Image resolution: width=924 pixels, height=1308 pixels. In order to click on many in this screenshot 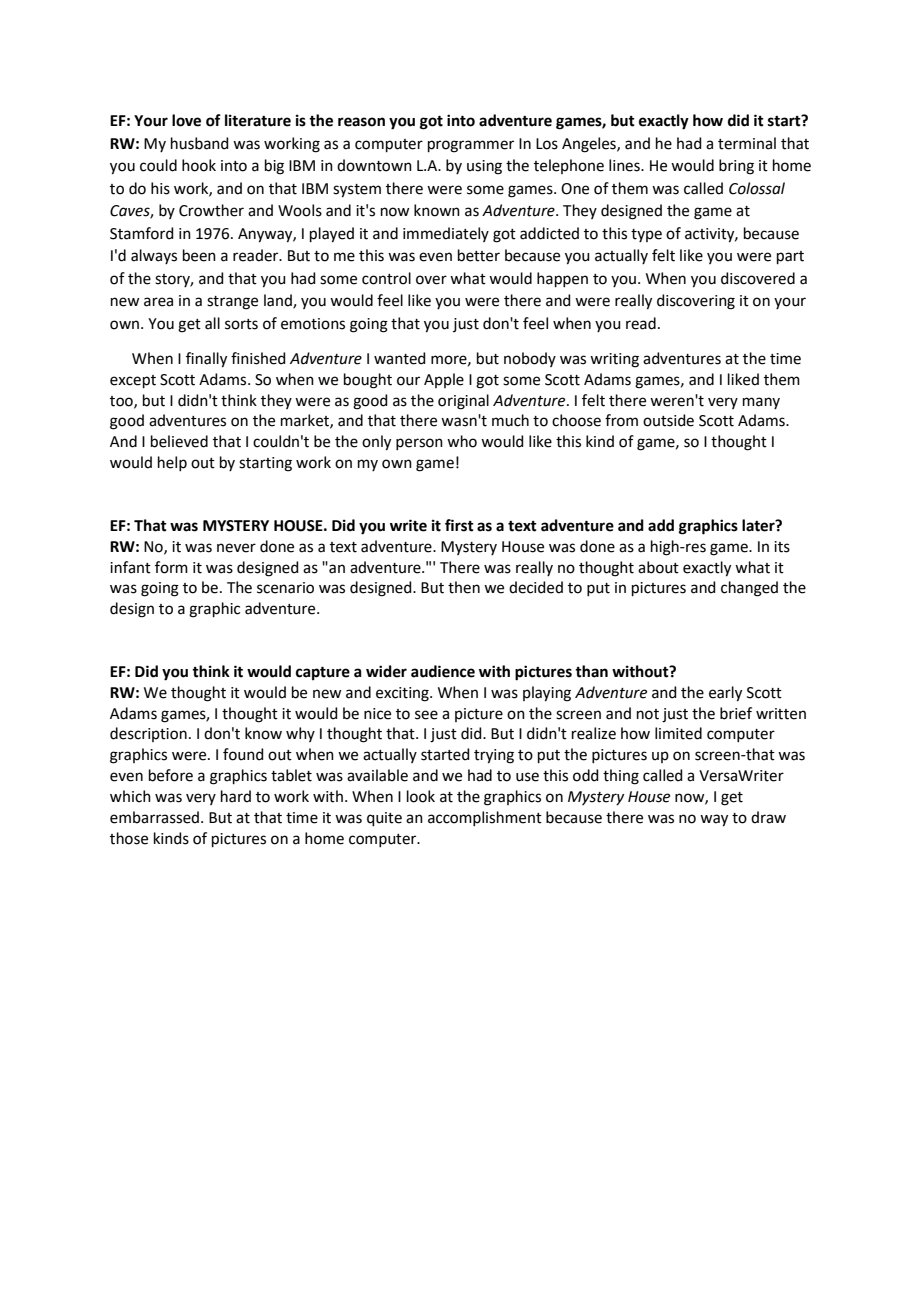, I will do `click(761, 403)`.
